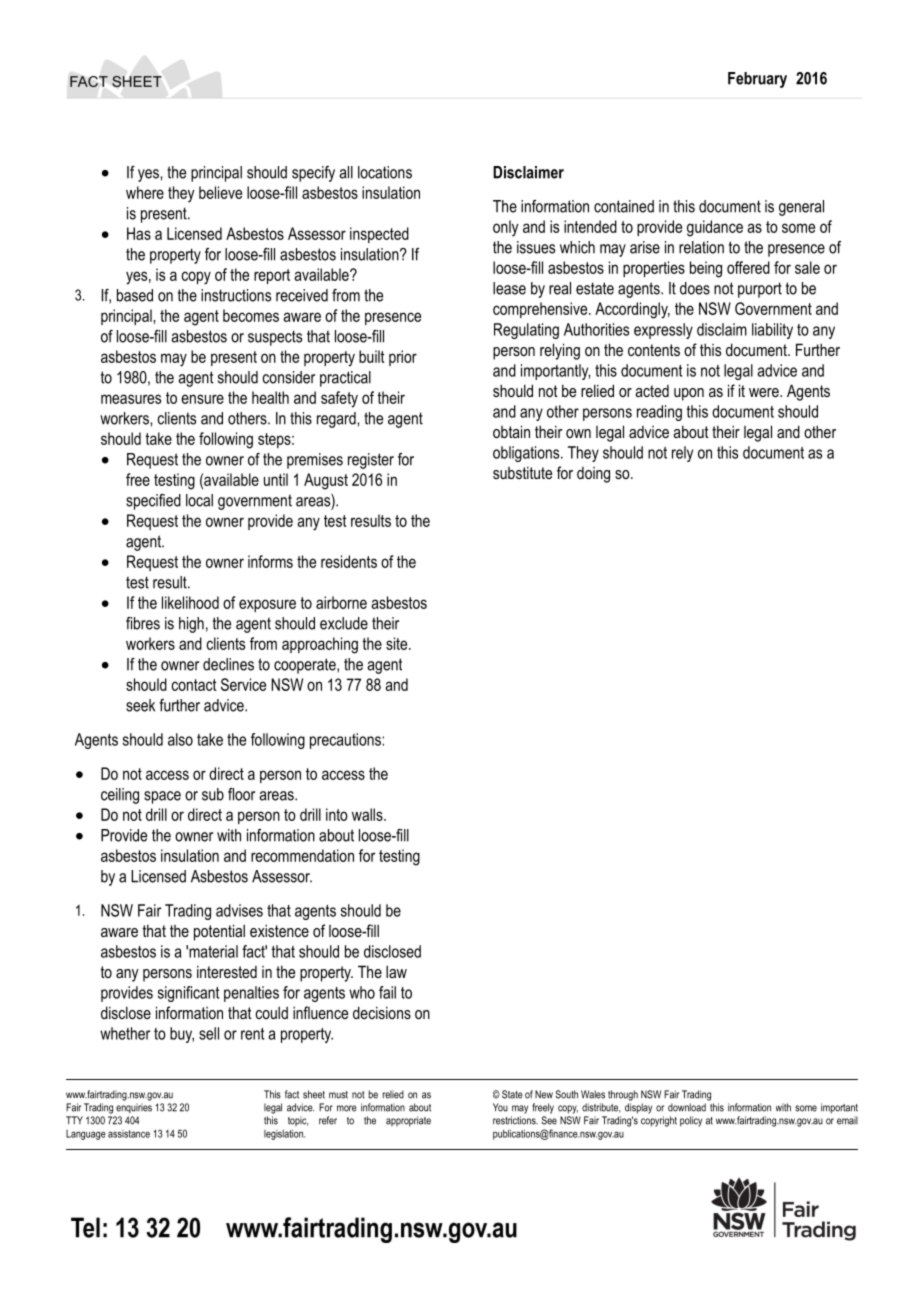 The image size is (924, 1308). Describe the element at coordinates (593, 475) in the screenshot. I see `doing` at that location.
